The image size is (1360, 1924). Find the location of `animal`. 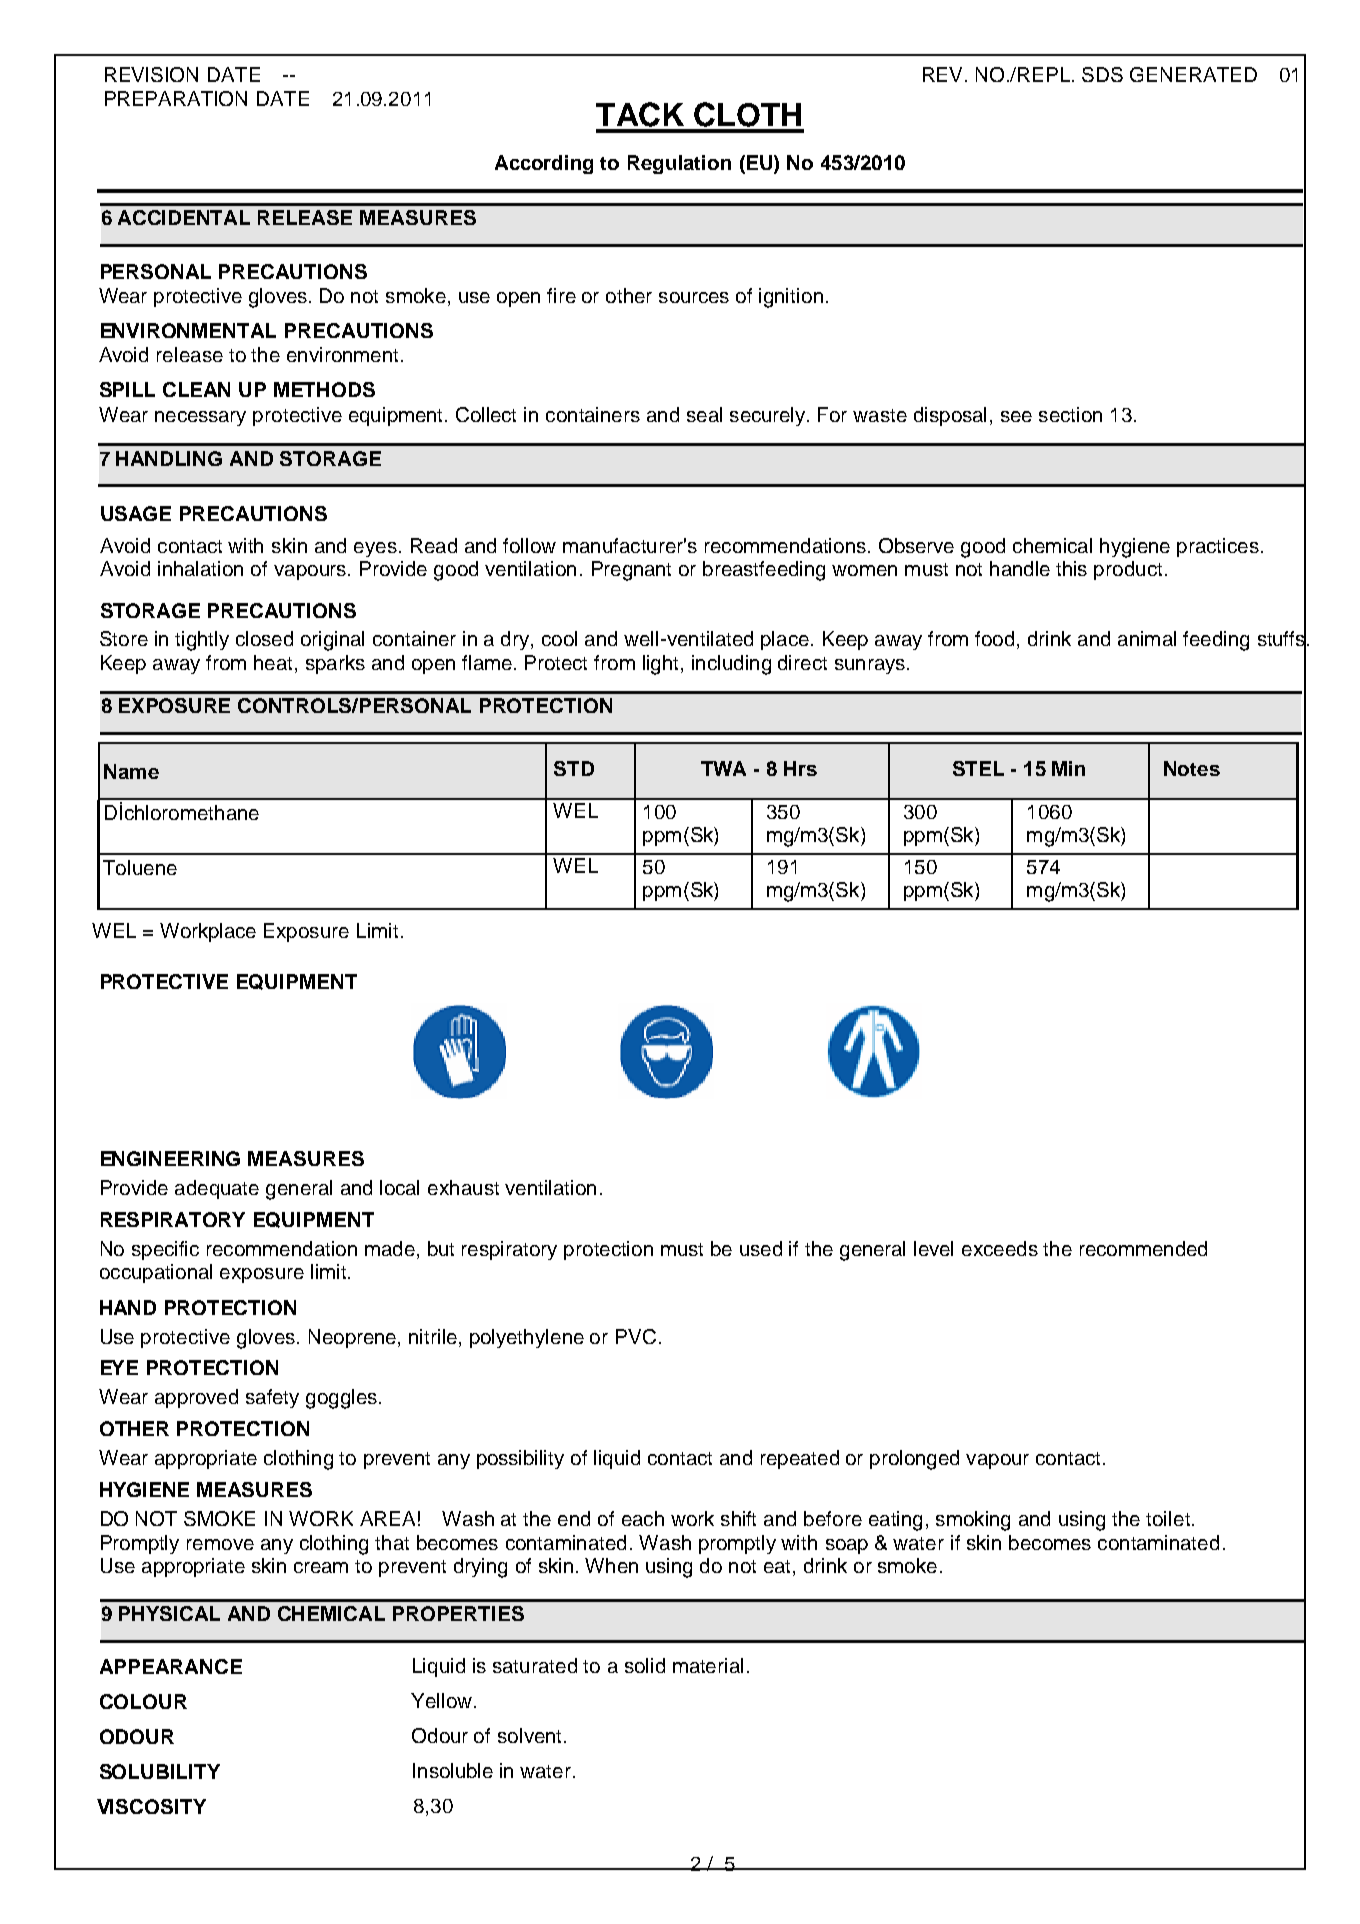

animal is located at coordinates (1147, 638).
